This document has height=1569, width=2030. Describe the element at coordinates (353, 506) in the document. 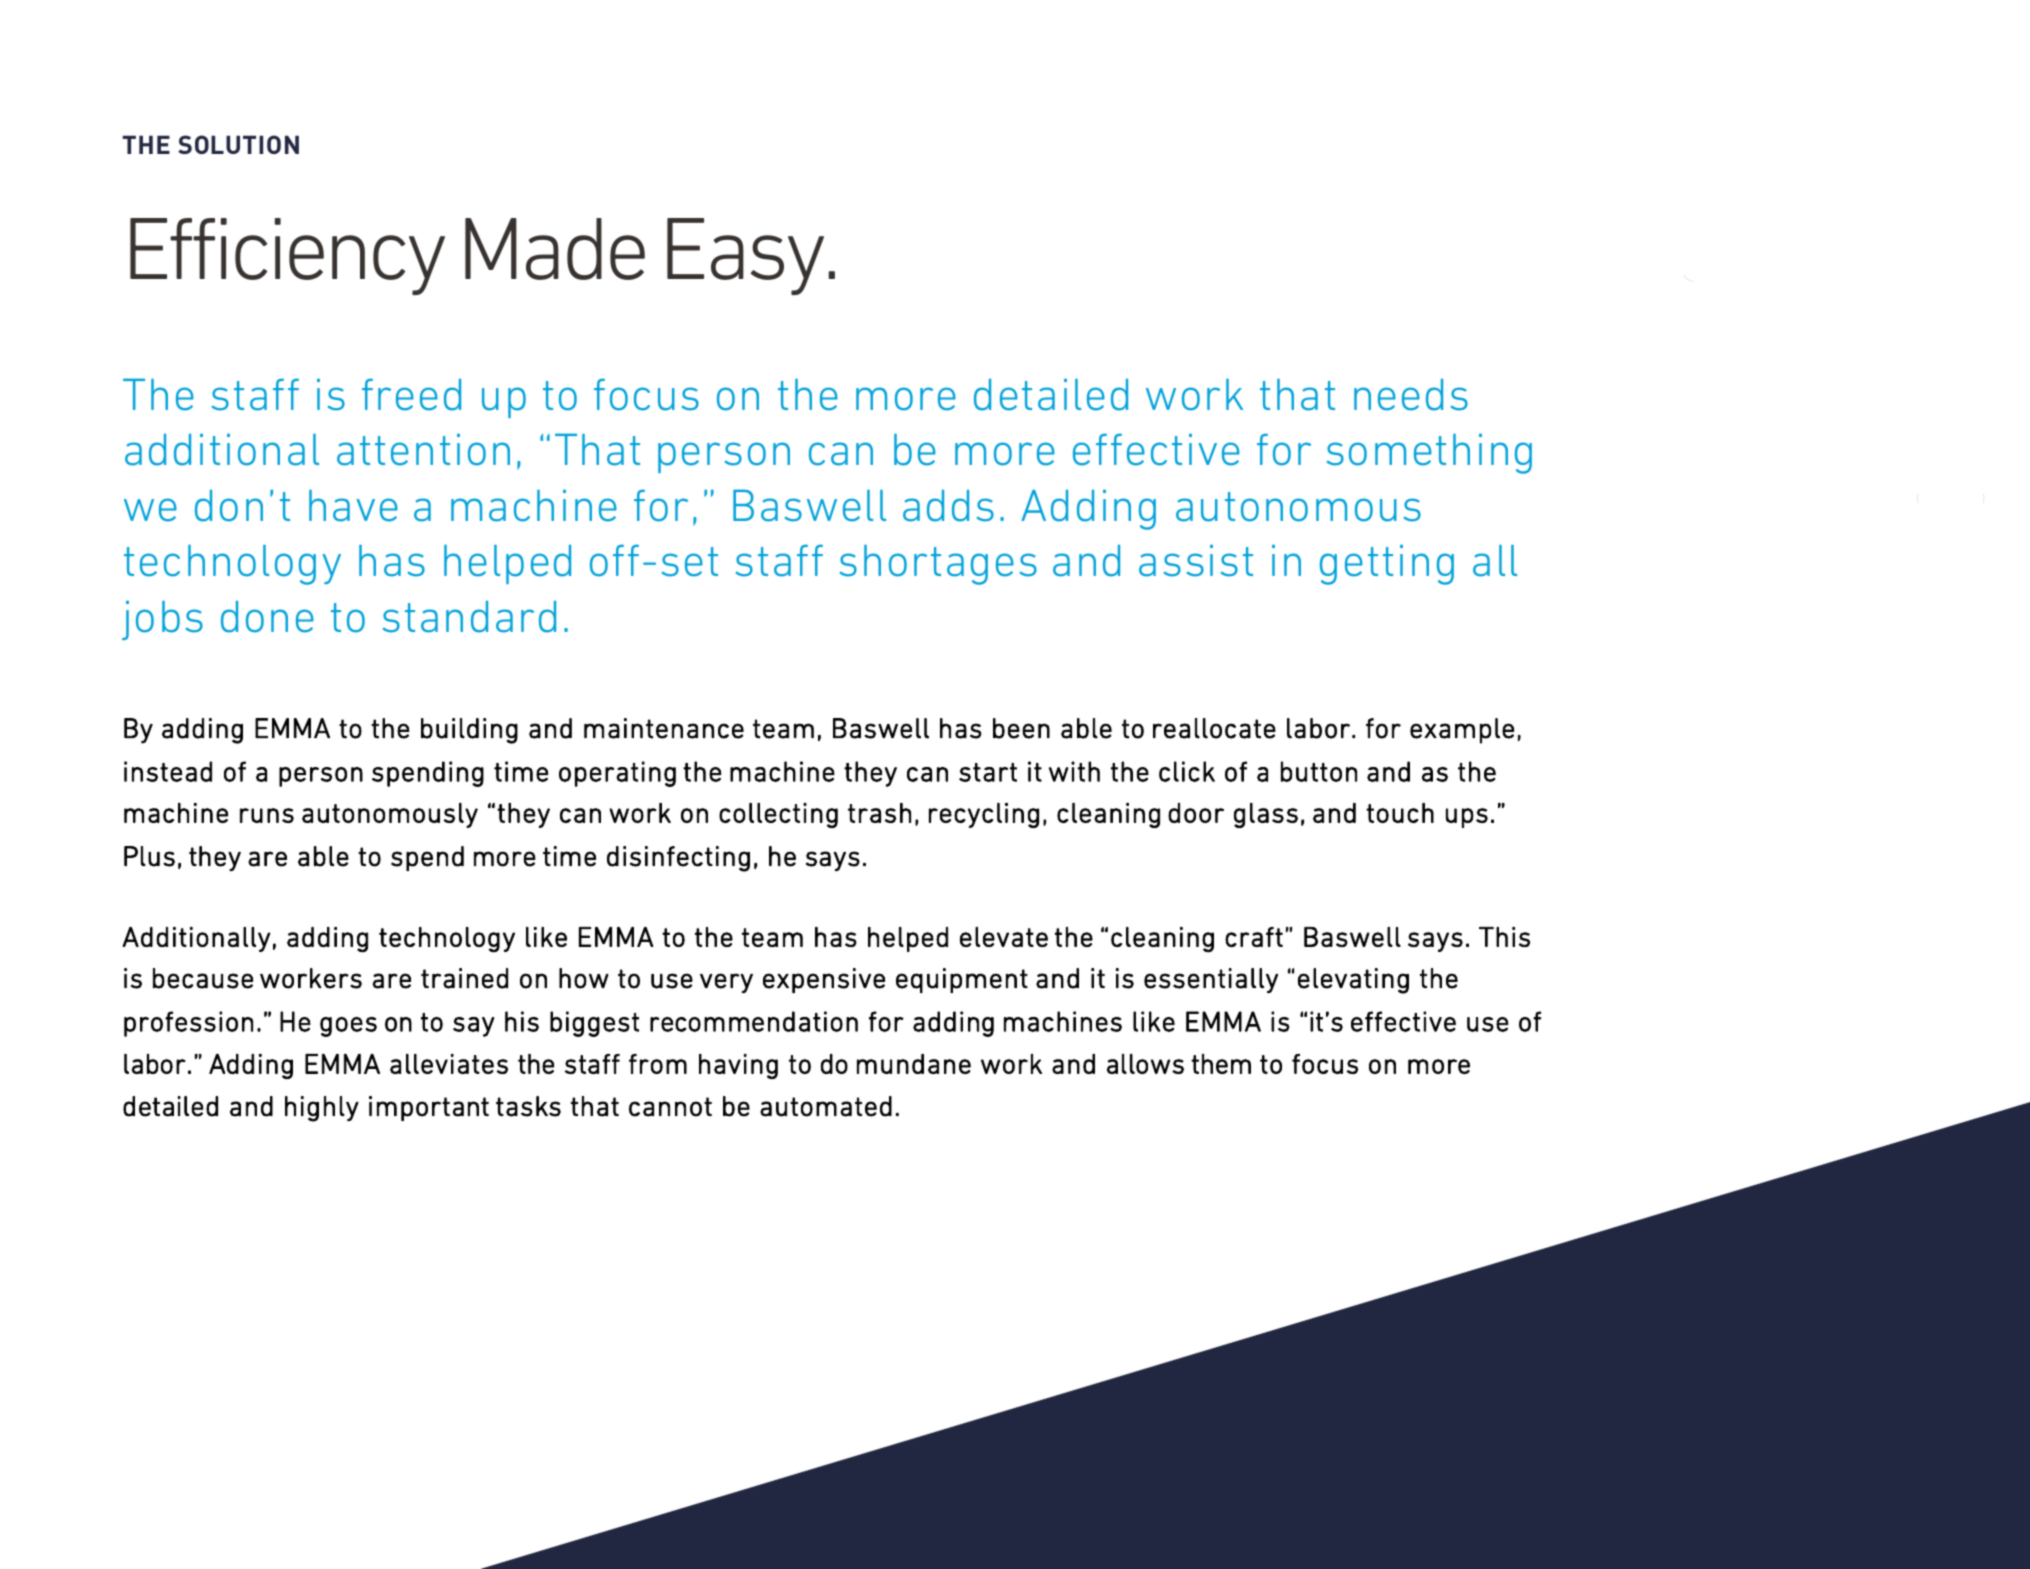

I see `have` at that location.
